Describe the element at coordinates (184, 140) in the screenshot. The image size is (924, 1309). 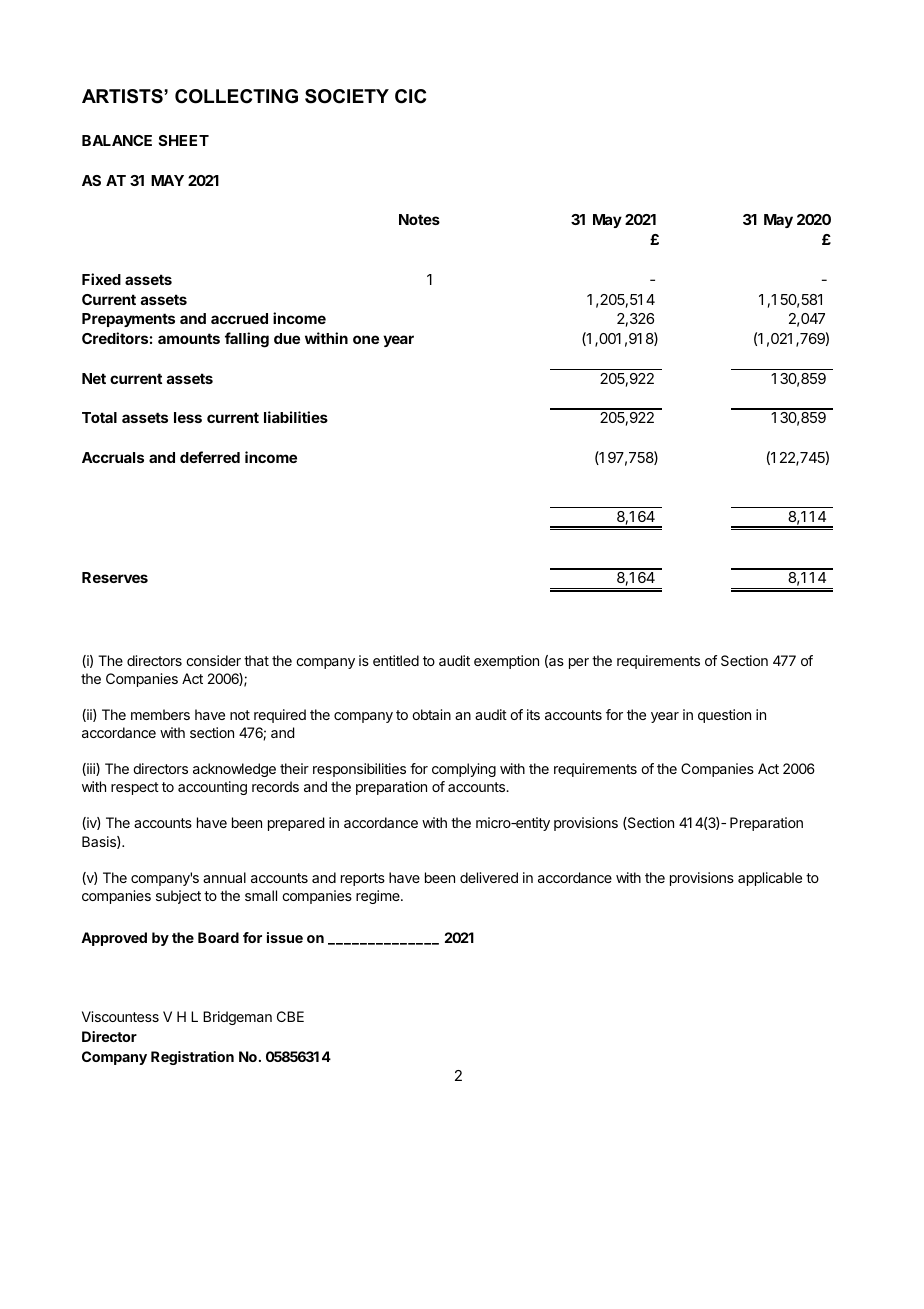
I see `SHEET` at that location.
